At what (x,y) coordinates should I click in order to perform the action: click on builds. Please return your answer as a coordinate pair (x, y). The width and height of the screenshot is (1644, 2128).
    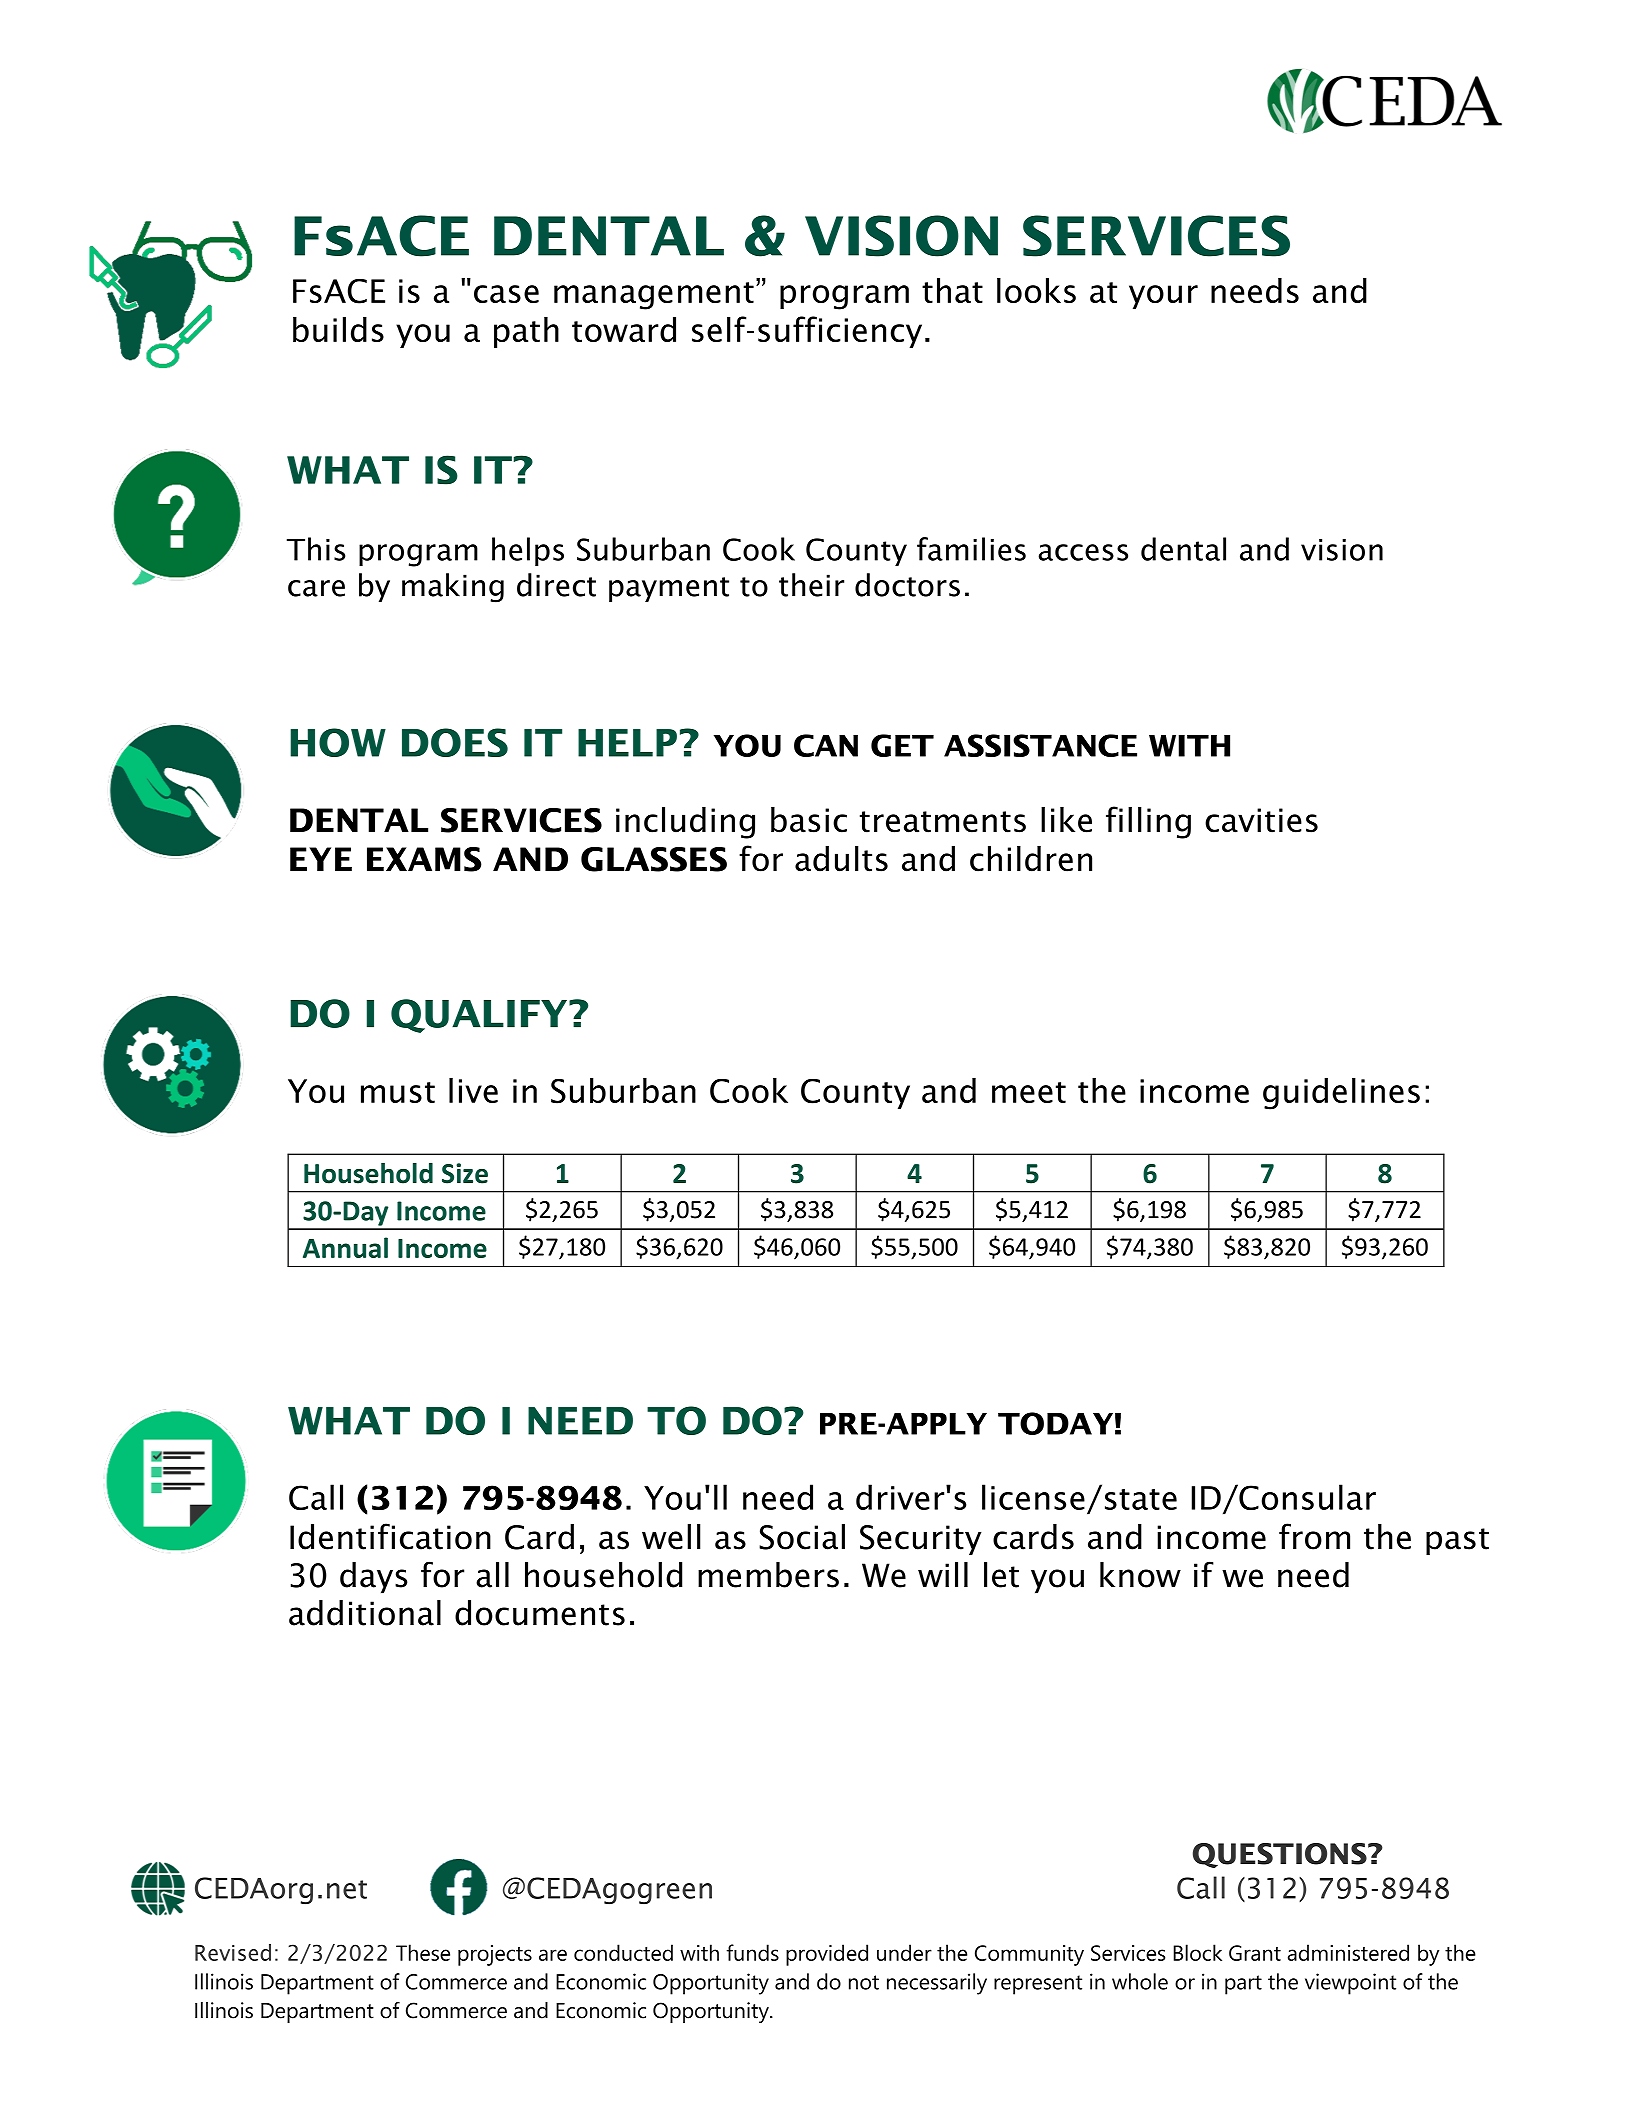
    Looking at the image, I should click on (338, 329).
